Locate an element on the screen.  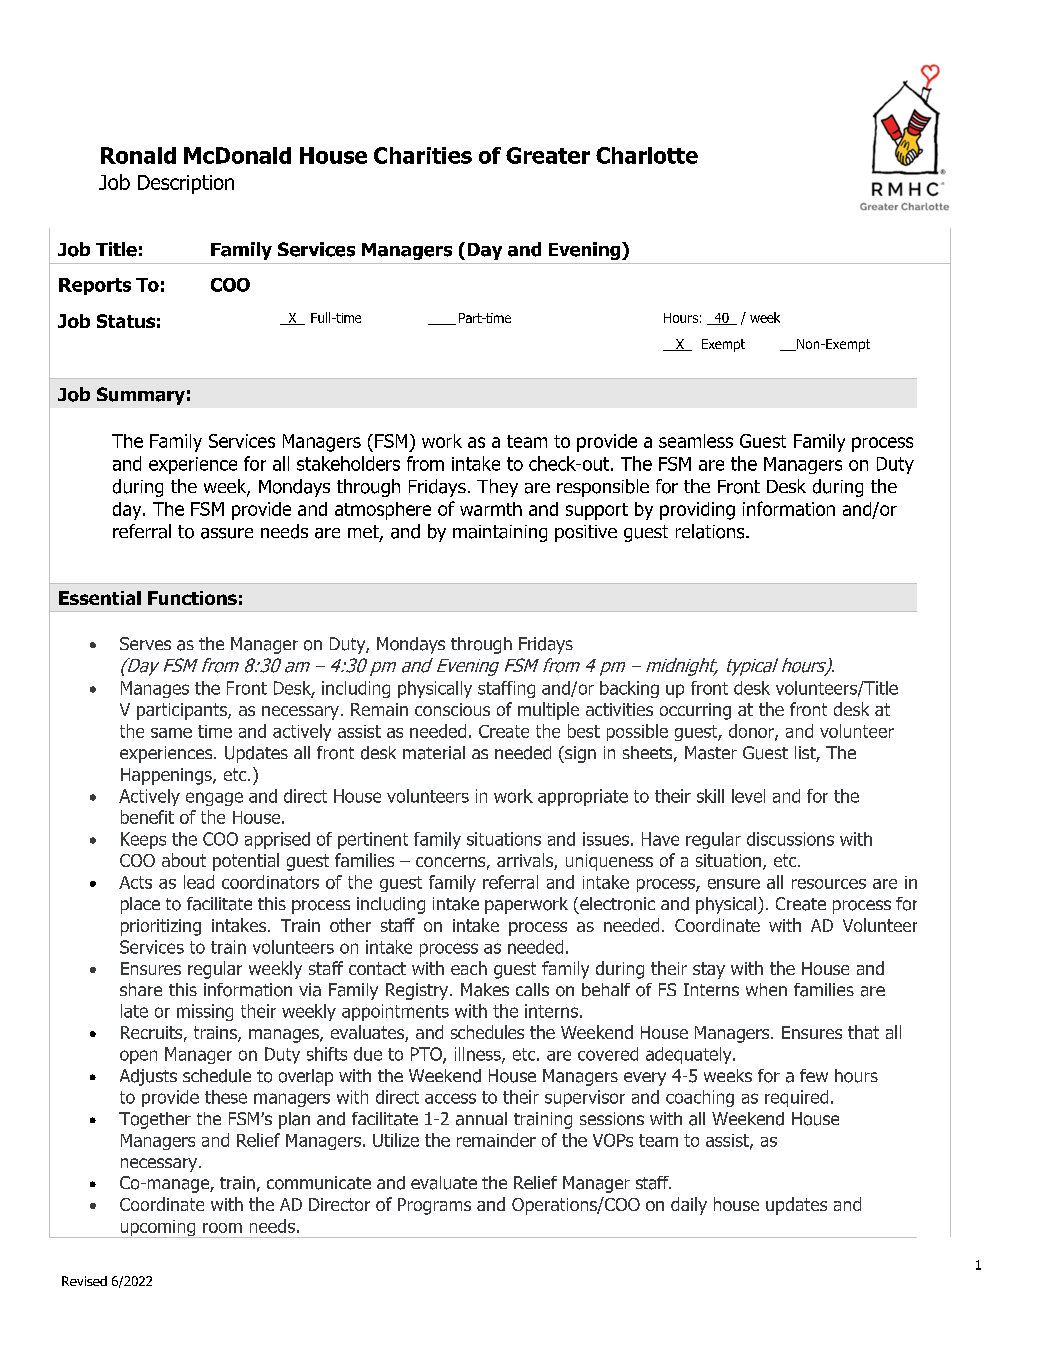
Programs is located at coordinates (434, 1206).
